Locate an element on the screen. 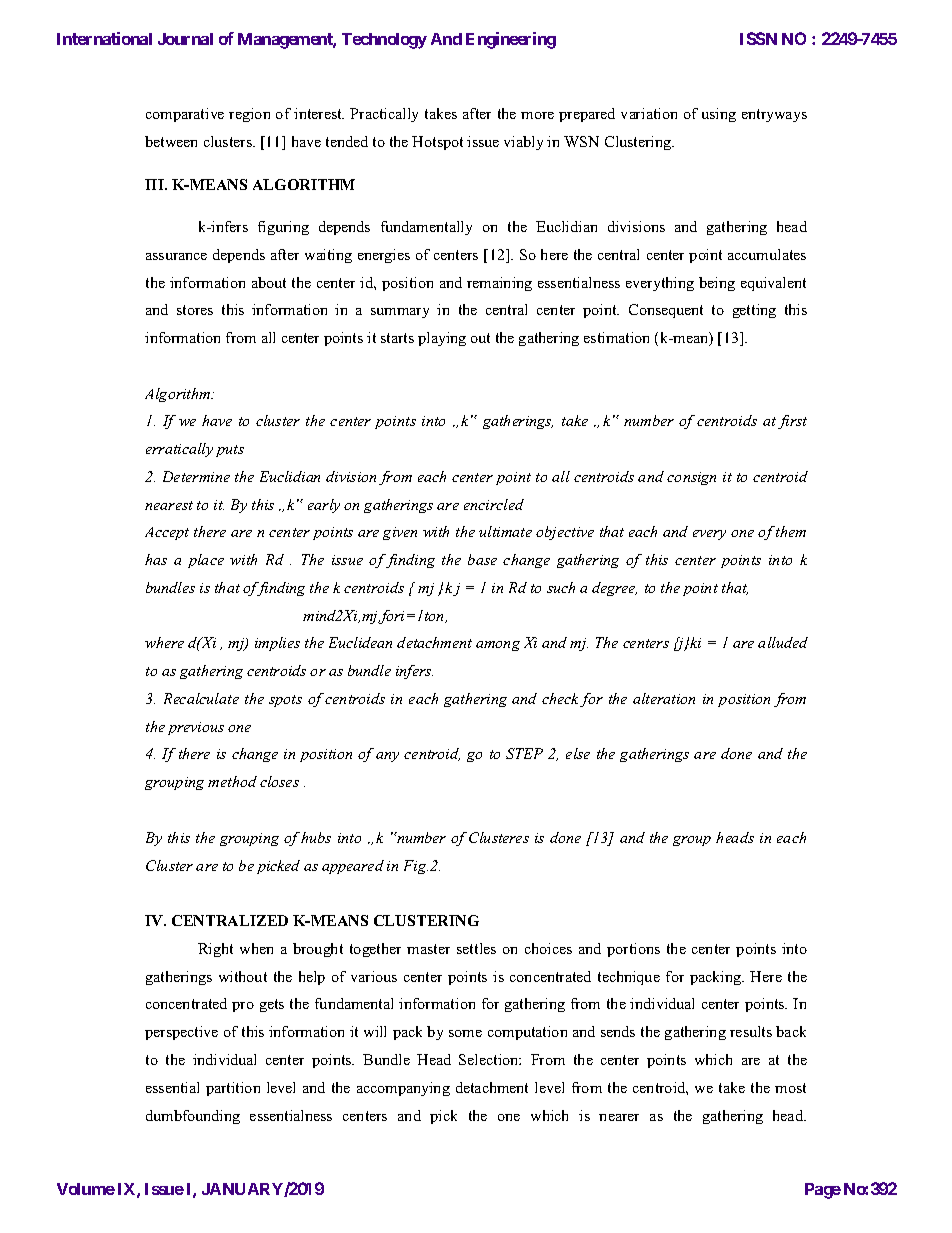 Image resolution: width=952 pixels, height=1233 pixels. method is located at coordinates (232, 781).
